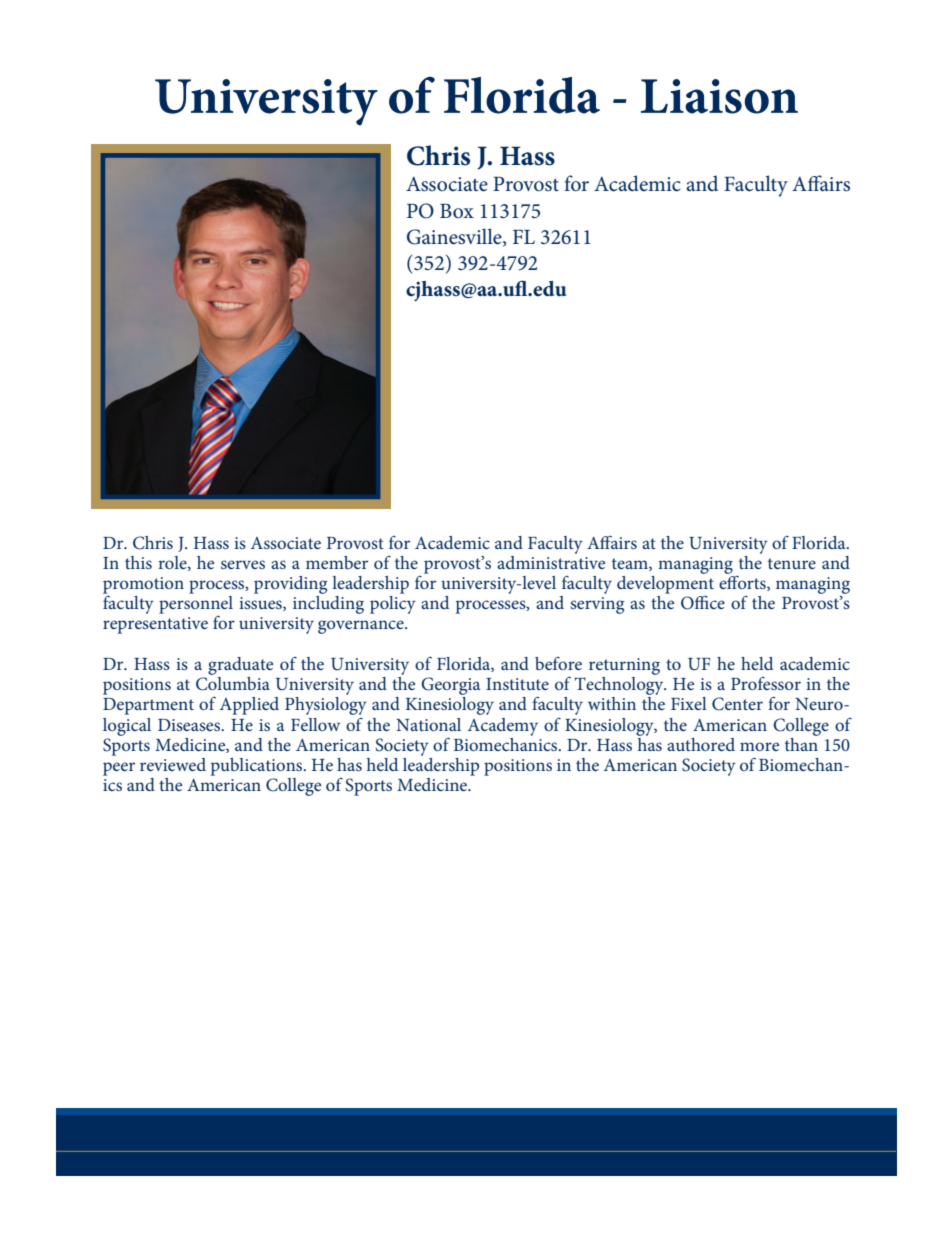 The width and height of the screenshot is (952, 1233). What do you see at coordinates (549, 289) in the screenshot?
I see `edu` at bounding box center [549, 289].
